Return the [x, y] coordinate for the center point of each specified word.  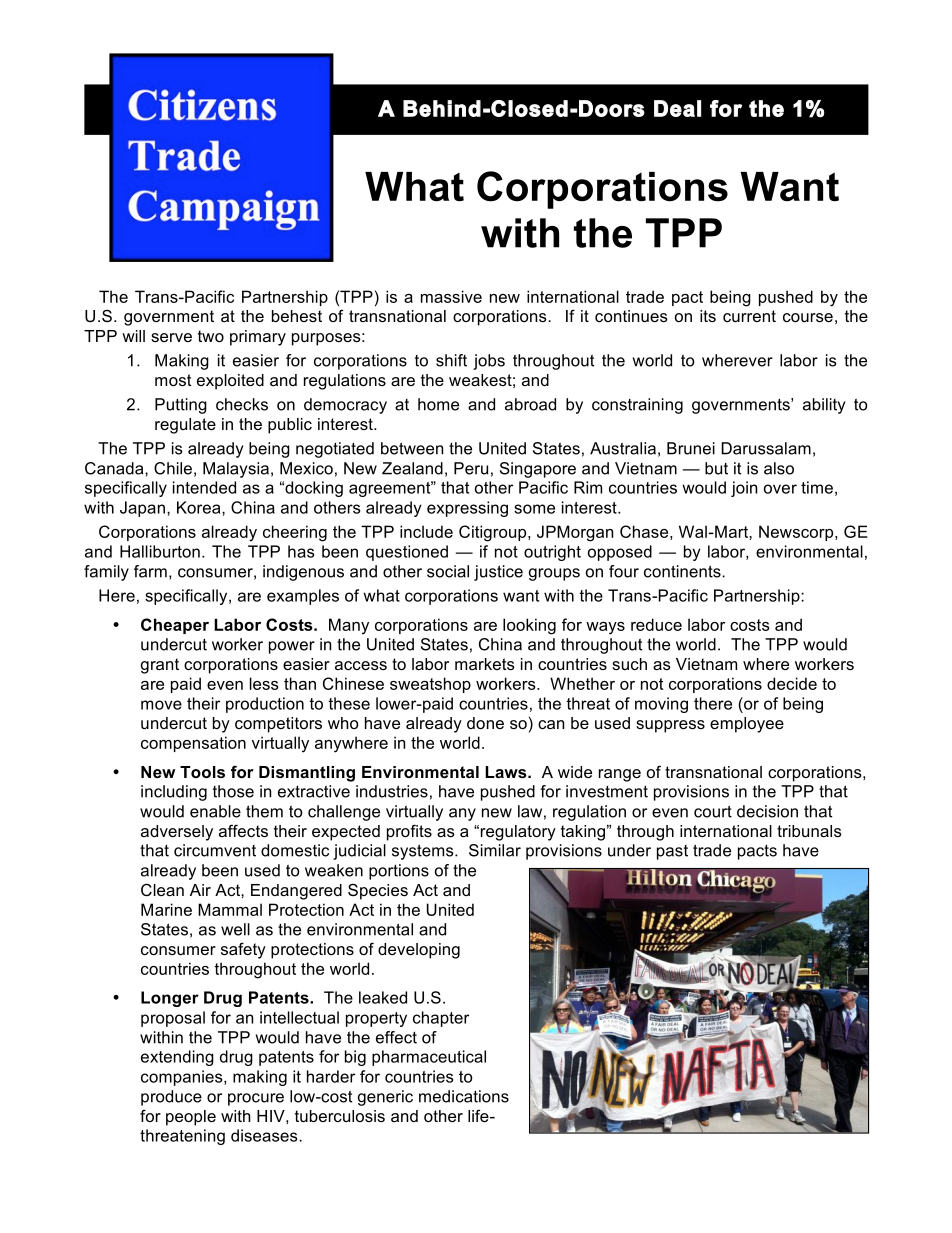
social [448, 571]
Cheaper [175, 626]
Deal [677, 108]
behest [297, 316]
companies [183, 1078]
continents [683, 571]
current [749, 316]
